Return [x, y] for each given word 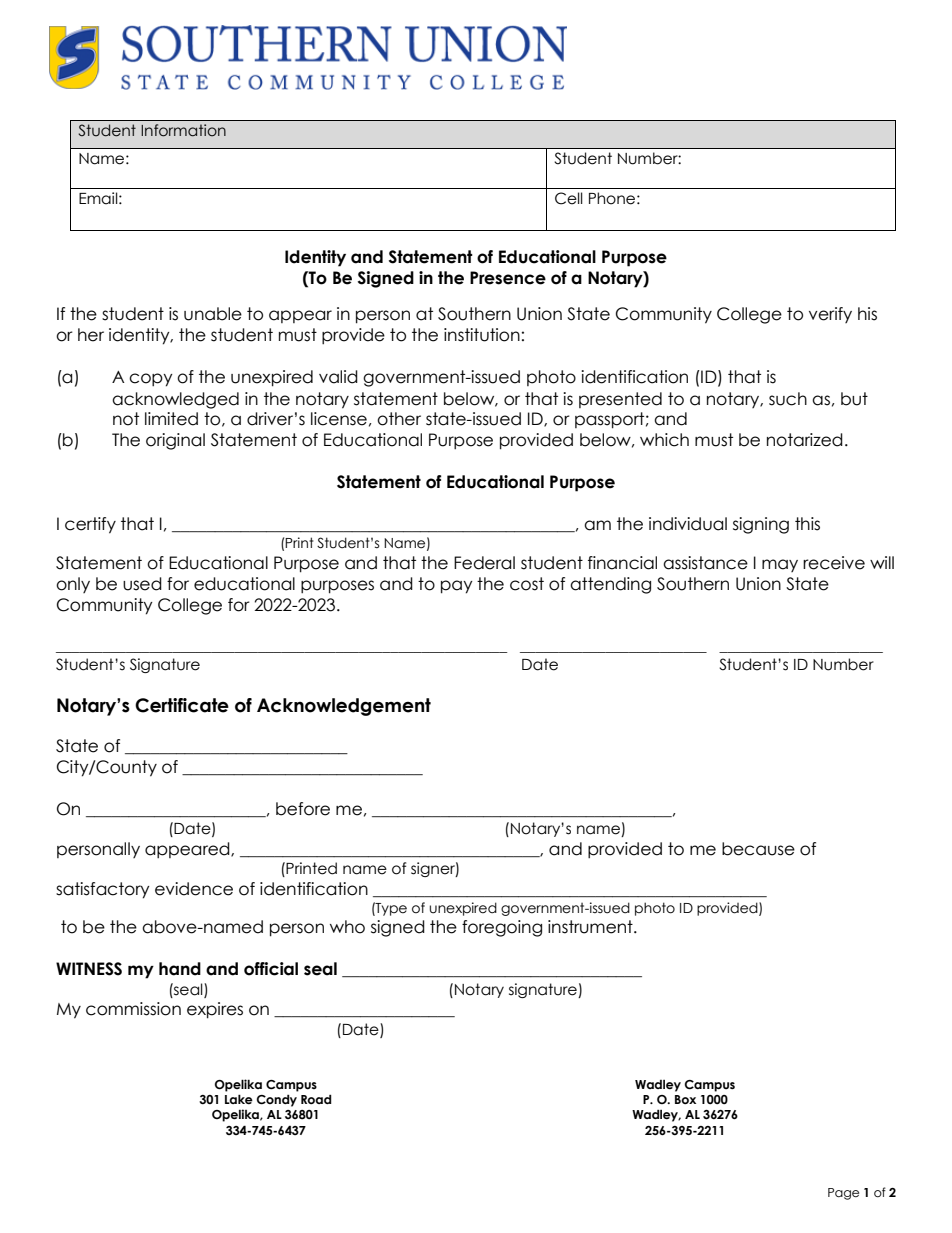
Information [183, 130]
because [758, 849]
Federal [484, 563]
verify [830, 315]
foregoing [502, 928]
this [807, 524]
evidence [194, 889]
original [175, 441]
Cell [569, 198]
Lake [239, 1099]
